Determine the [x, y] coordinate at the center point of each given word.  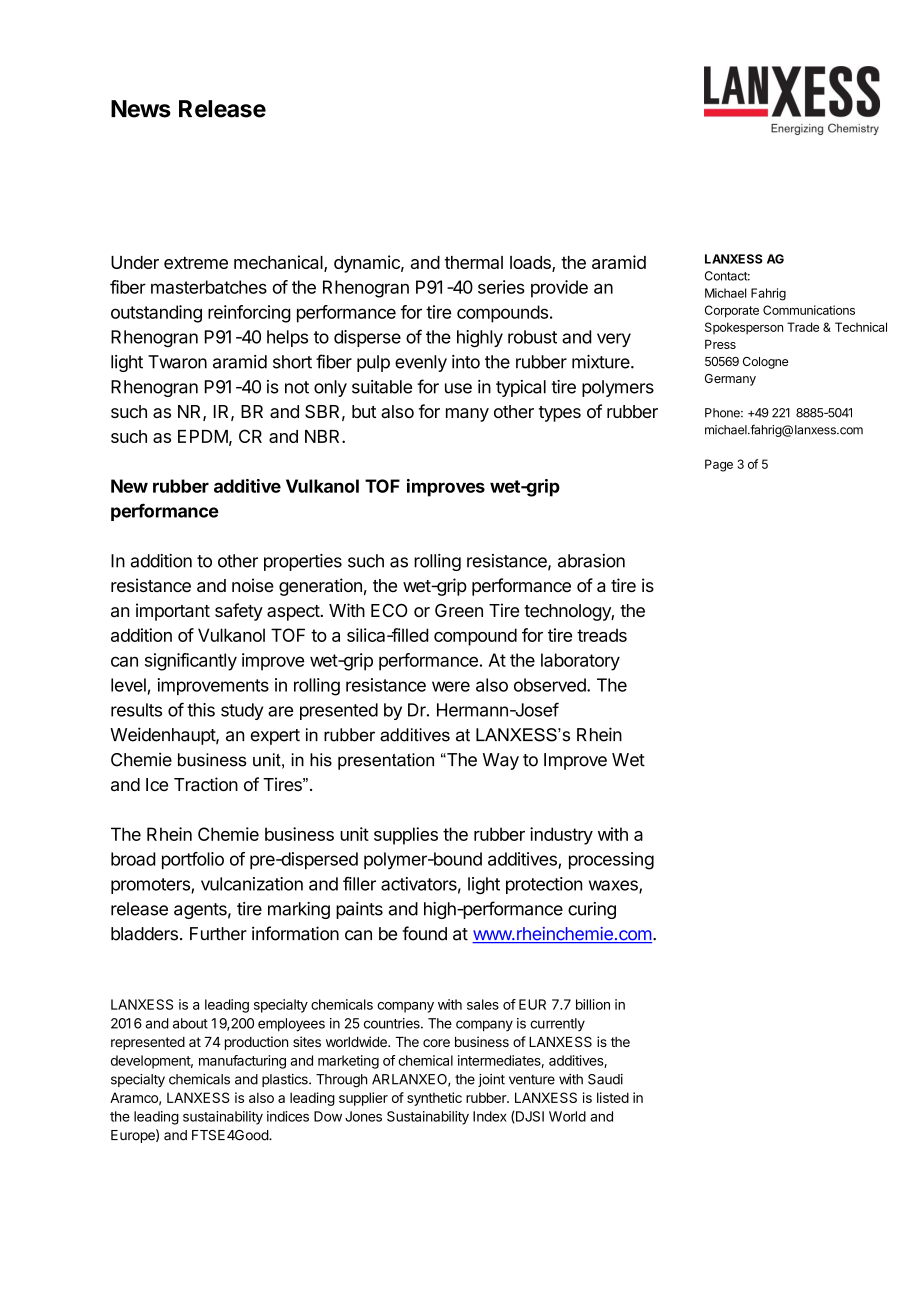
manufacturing [242, 1062]
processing [611, 861]
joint [491, 1080]
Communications [809, 310]
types [560, 414]
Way [501, 761]
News [141, 109]
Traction [206, 784]
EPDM [203, 436]
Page [719, 465]
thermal [474, 262]
